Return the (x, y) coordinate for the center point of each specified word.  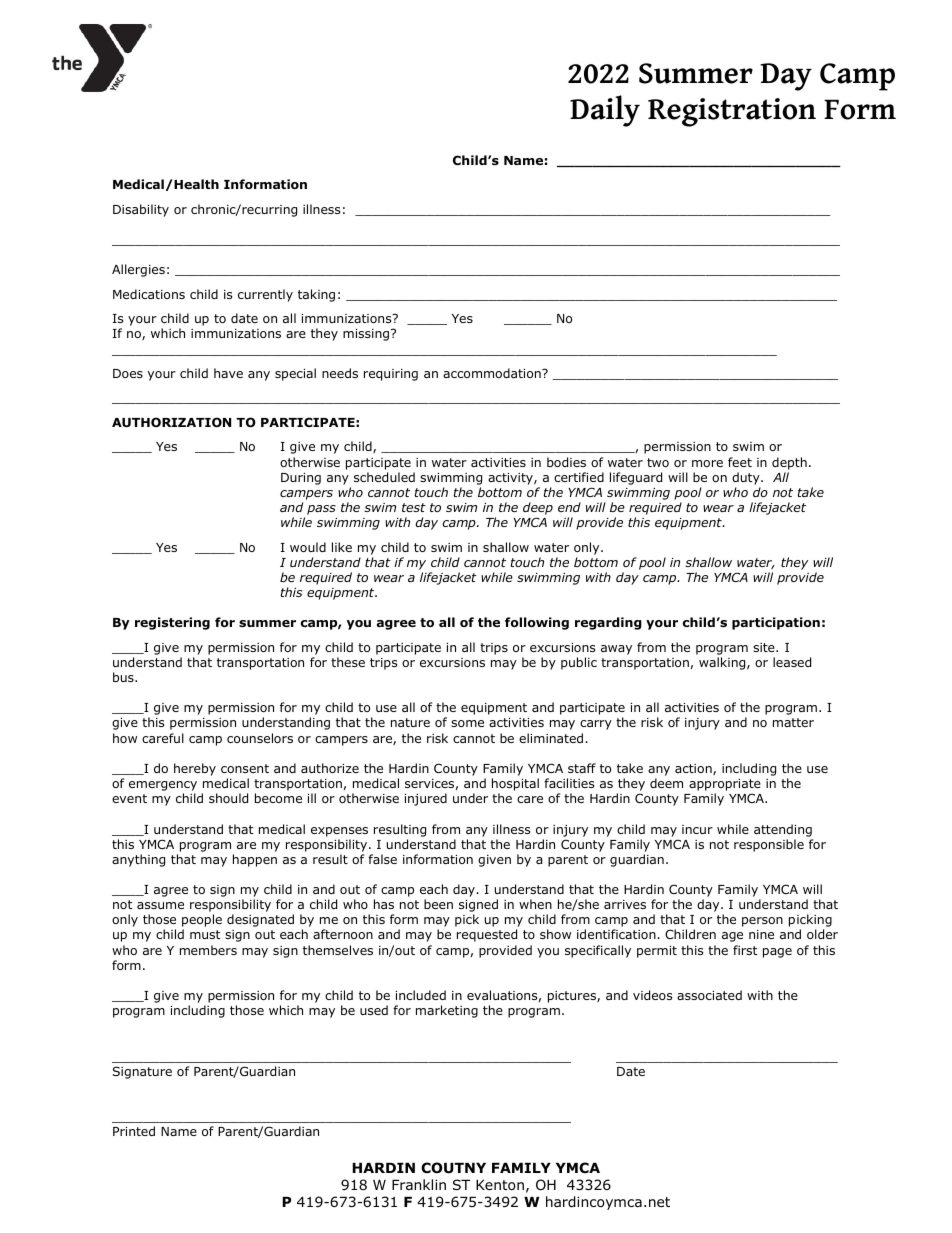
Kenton (500, 1185)
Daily (605, 111)
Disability (141, 210)
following (537, 623)
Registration (732, 112)
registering (172, 623)
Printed (134, 1131)
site (765, 647)
